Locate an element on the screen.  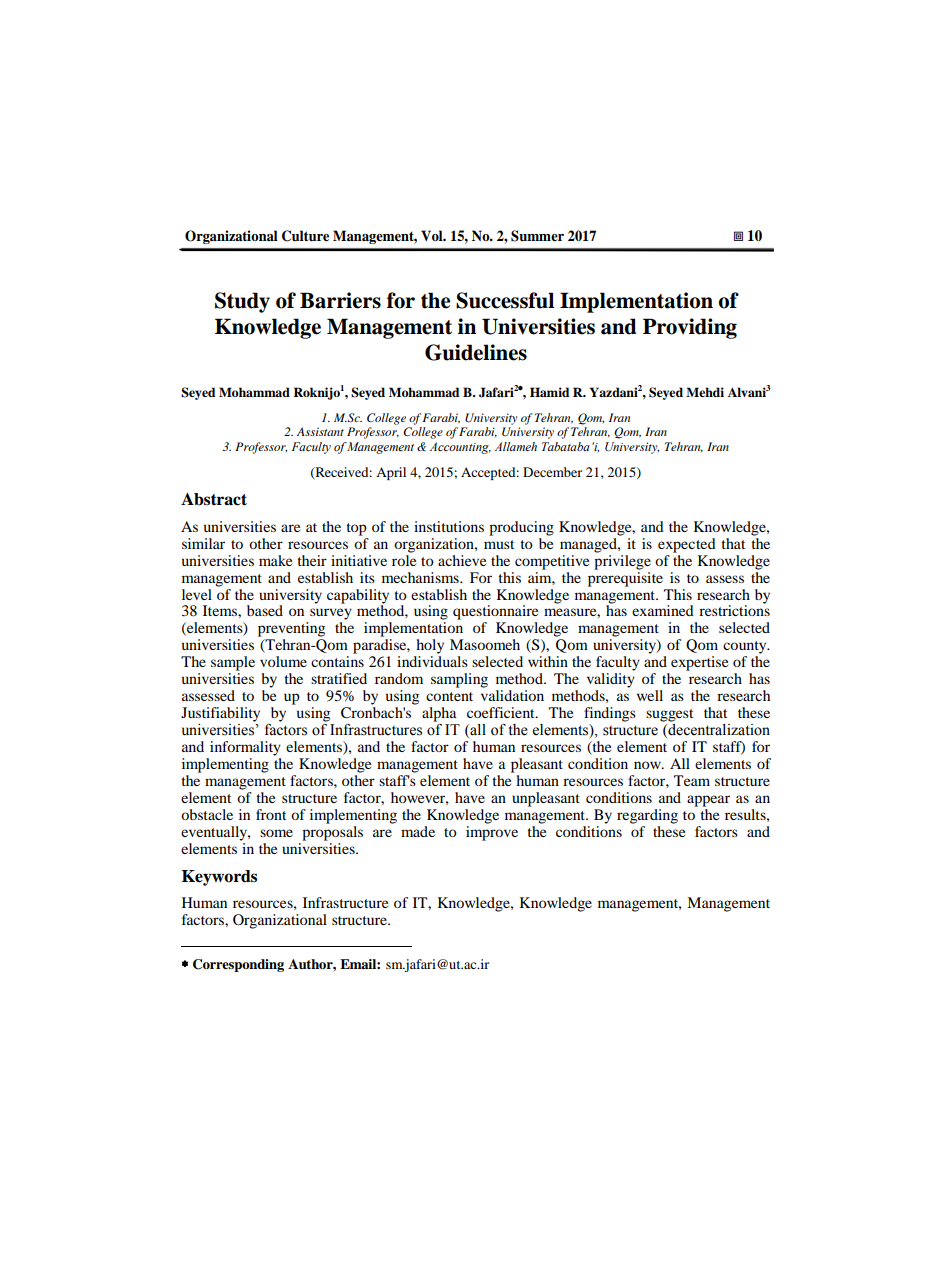
Providing is located at coordinates (690, 328).
